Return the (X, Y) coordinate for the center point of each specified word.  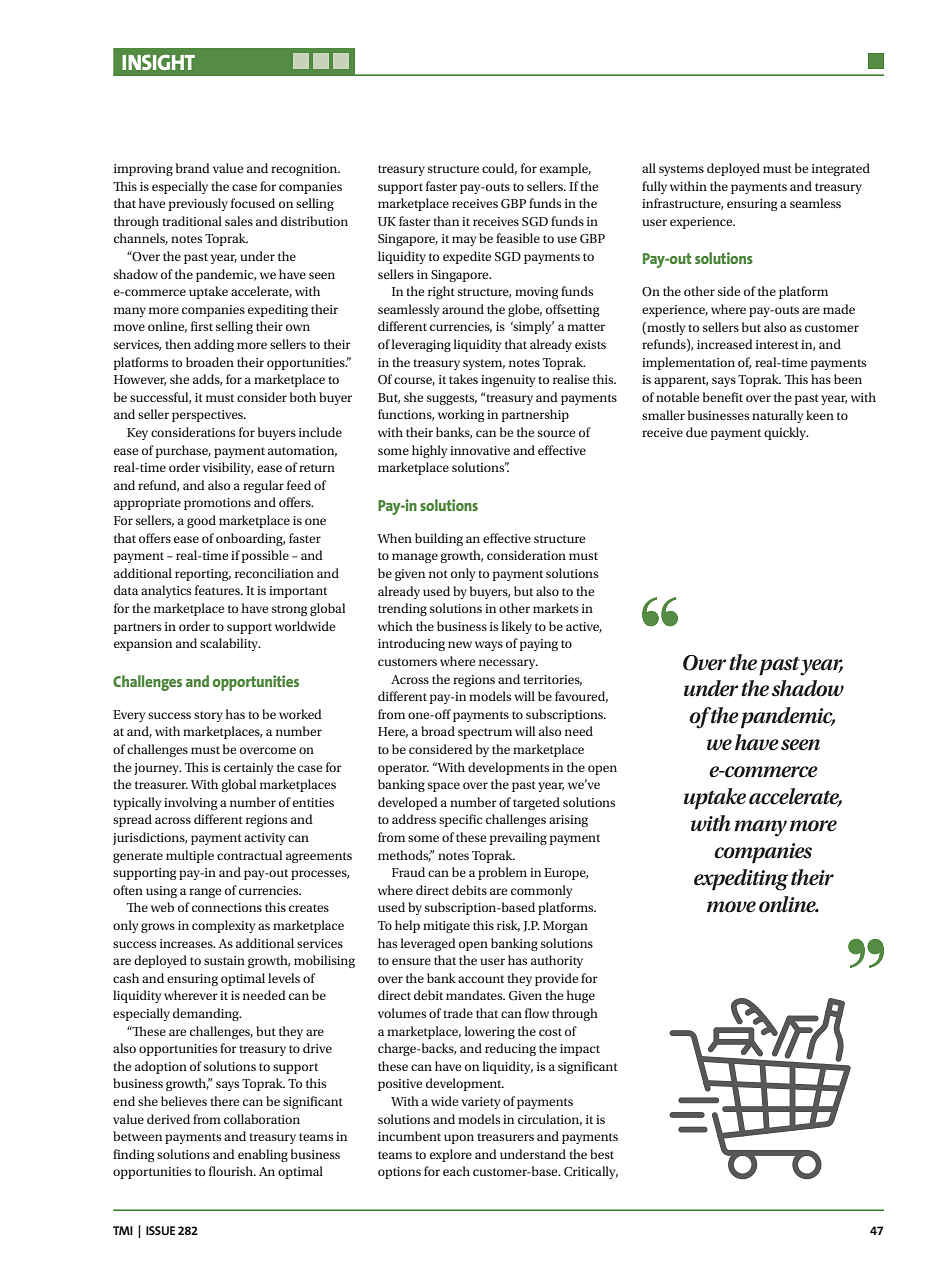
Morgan (565, 927)
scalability (230, 644)
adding (214, 345)
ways (489, 646)
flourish (232, 1171)
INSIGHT (158, 62)
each (456, 1171)
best (602, 1154)
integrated (841, 169)
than (446, 221)
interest (777, 344)
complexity (223, 926)
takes (463, 379)
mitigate (446, 927)
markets (555, 608)
